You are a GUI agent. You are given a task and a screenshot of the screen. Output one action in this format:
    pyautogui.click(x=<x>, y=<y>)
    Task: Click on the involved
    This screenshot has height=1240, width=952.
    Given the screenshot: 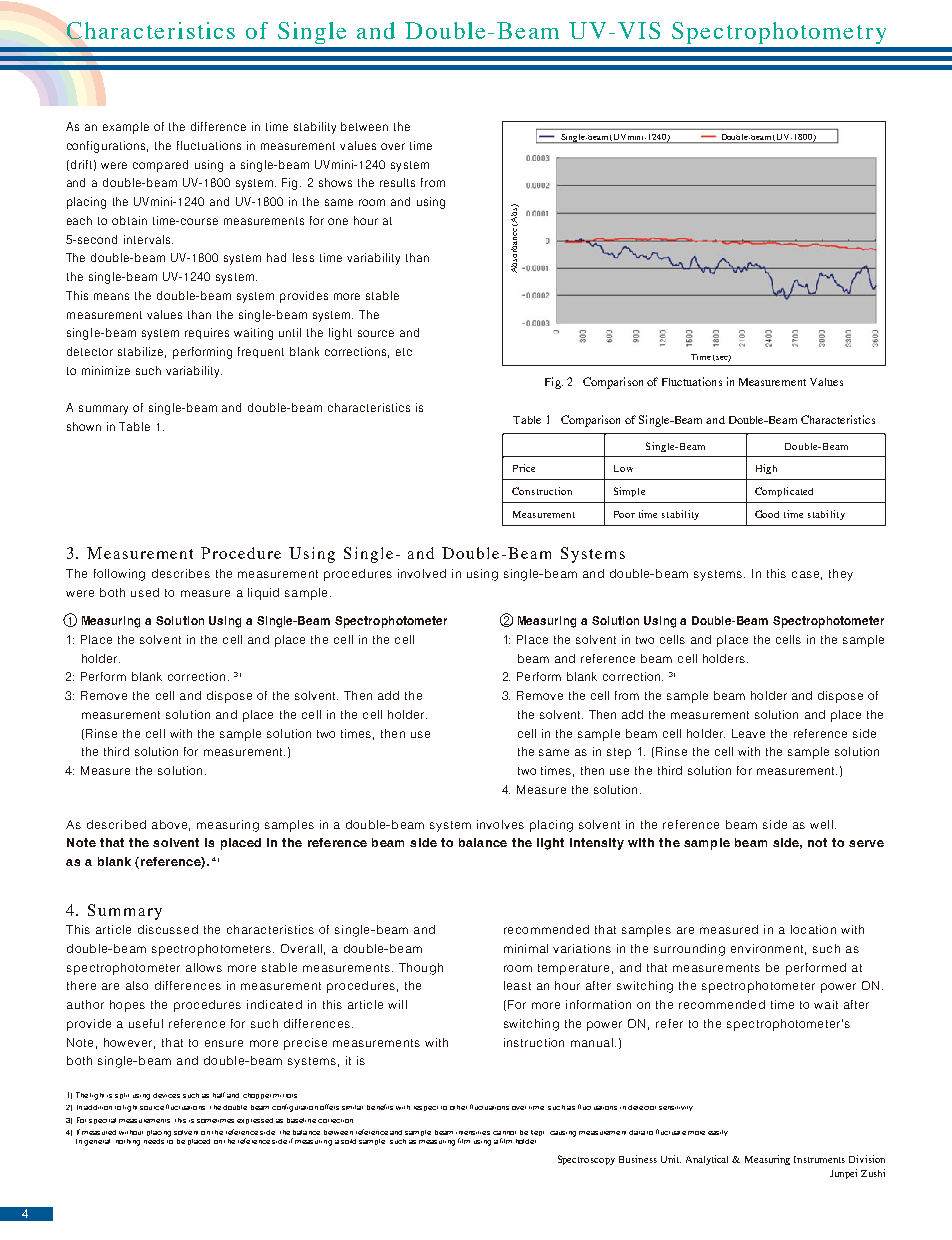 What is the action you would take?
    pyautogui.click(x=422, y=573)
